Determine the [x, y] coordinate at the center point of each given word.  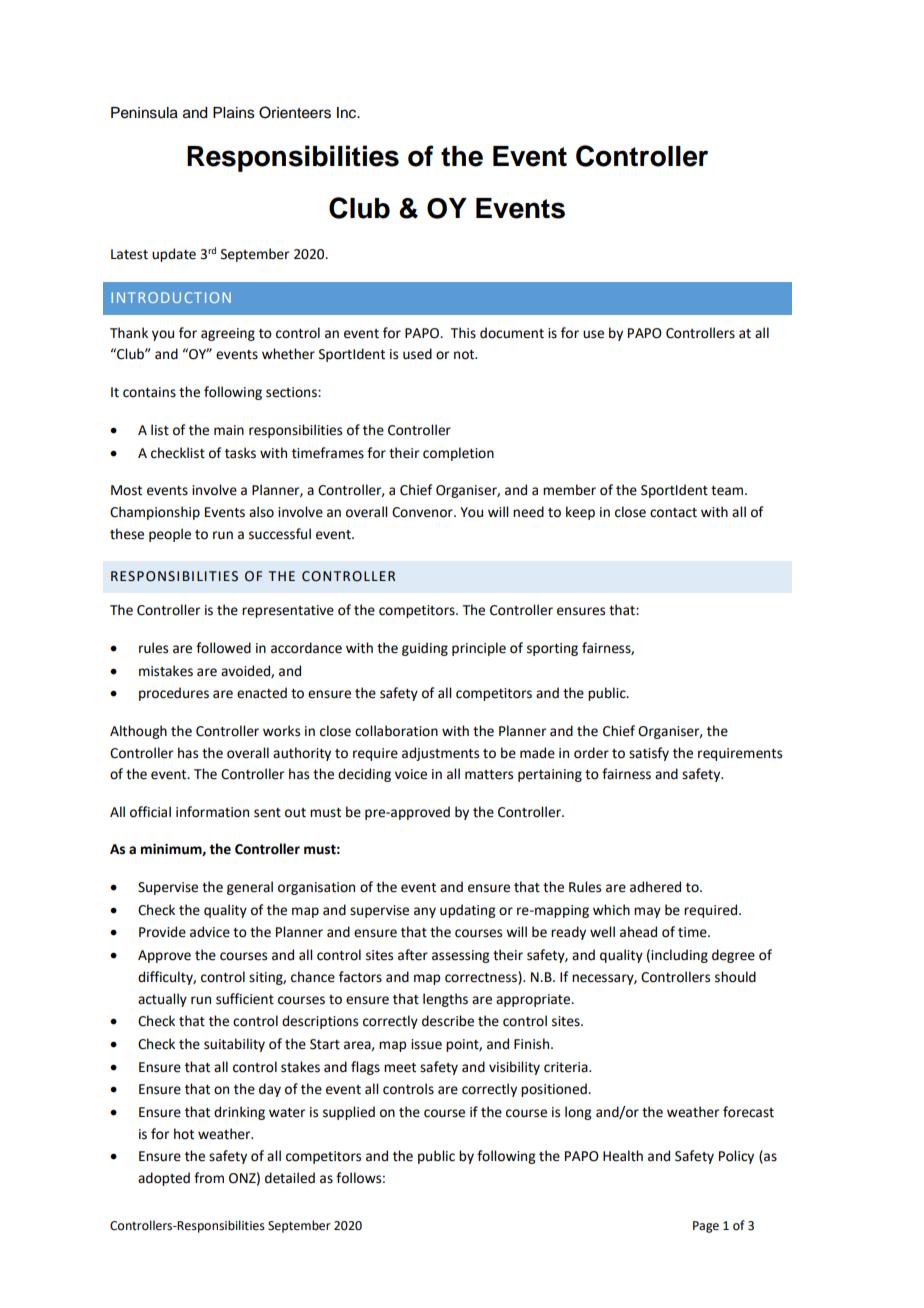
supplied [349, 1113]
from [209, 1178]
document [512, 333]
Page [706, 1227]
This [463, 333]
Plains [234, 113]
